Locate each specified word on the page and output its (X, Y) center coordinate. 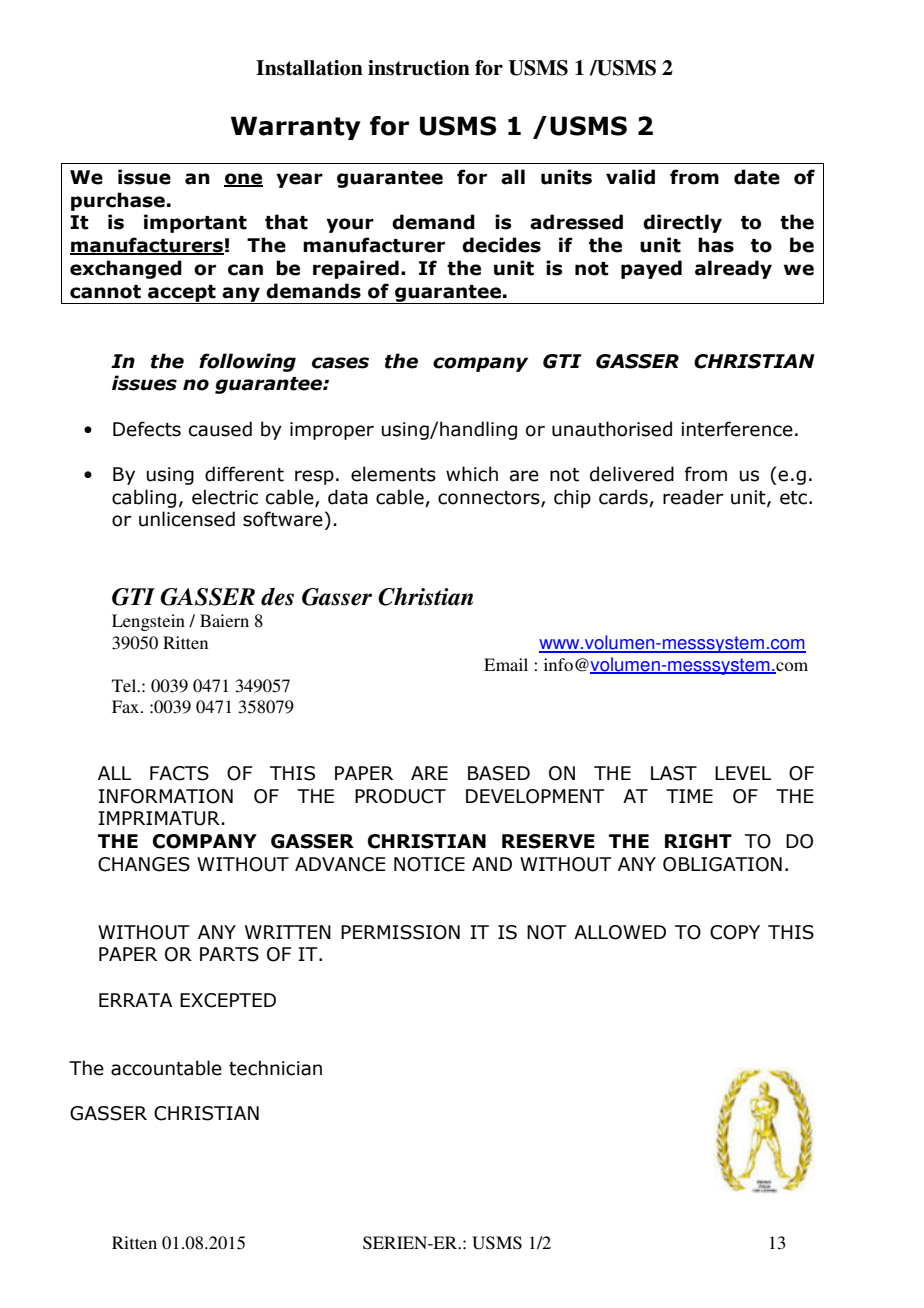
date (757, 177)
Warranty (296, 128)
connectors (490, 498)
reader (693, 497)
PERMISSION (400, 932)
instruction (419, 68)
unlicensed (187, 519)
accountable (166, 1068)
